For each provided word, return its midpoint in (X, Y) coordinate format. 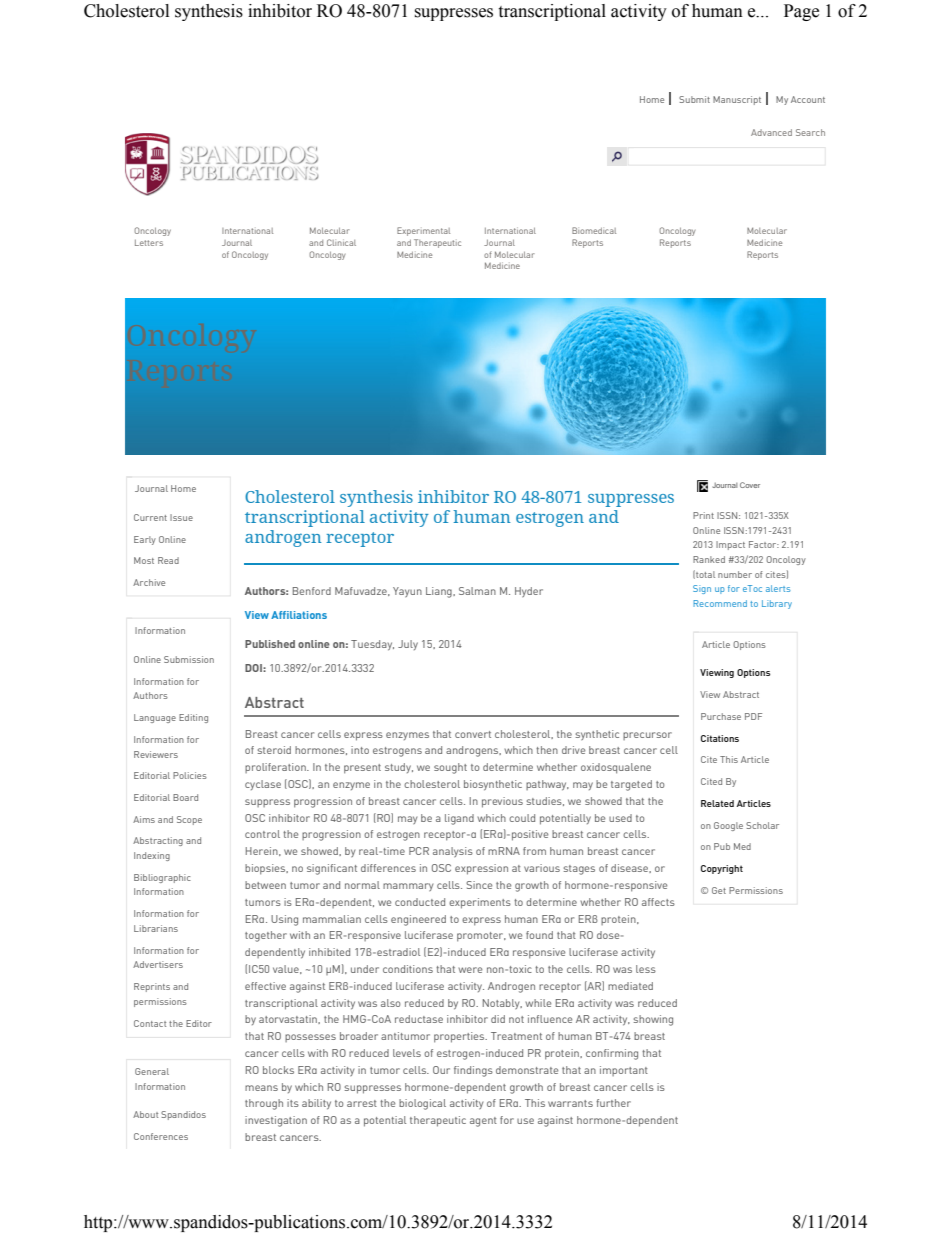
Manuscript (737, 100)
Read (168, 560)
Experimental (423, 231)
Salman (477, 591)
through (264, 1104)
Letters (149, 243)
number (735, 574)
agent (483, 1122)
